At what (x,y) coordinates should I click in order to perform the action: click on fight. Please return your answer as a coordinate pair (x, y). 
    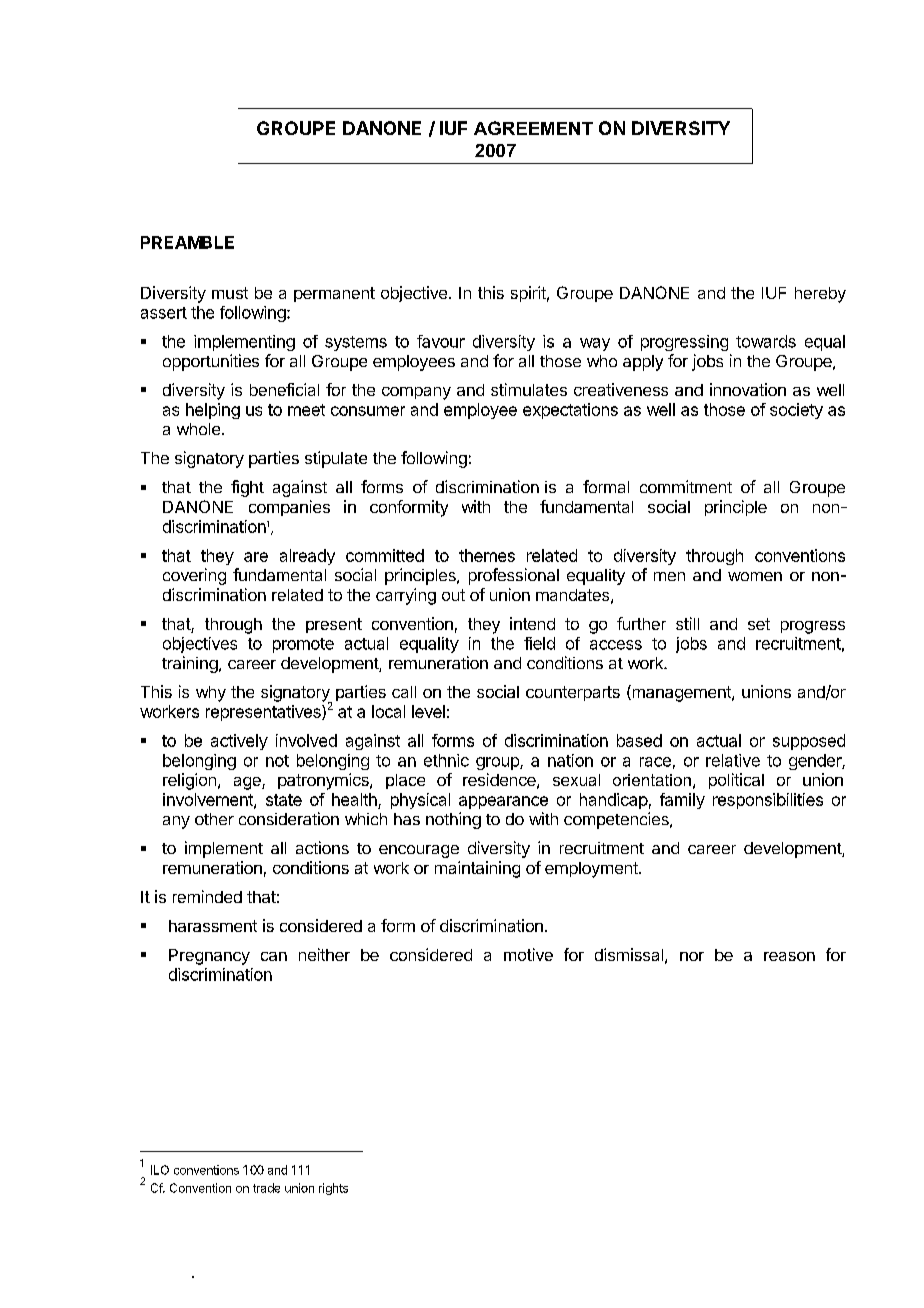
    Looking at the image, I should click on (247, 488).
